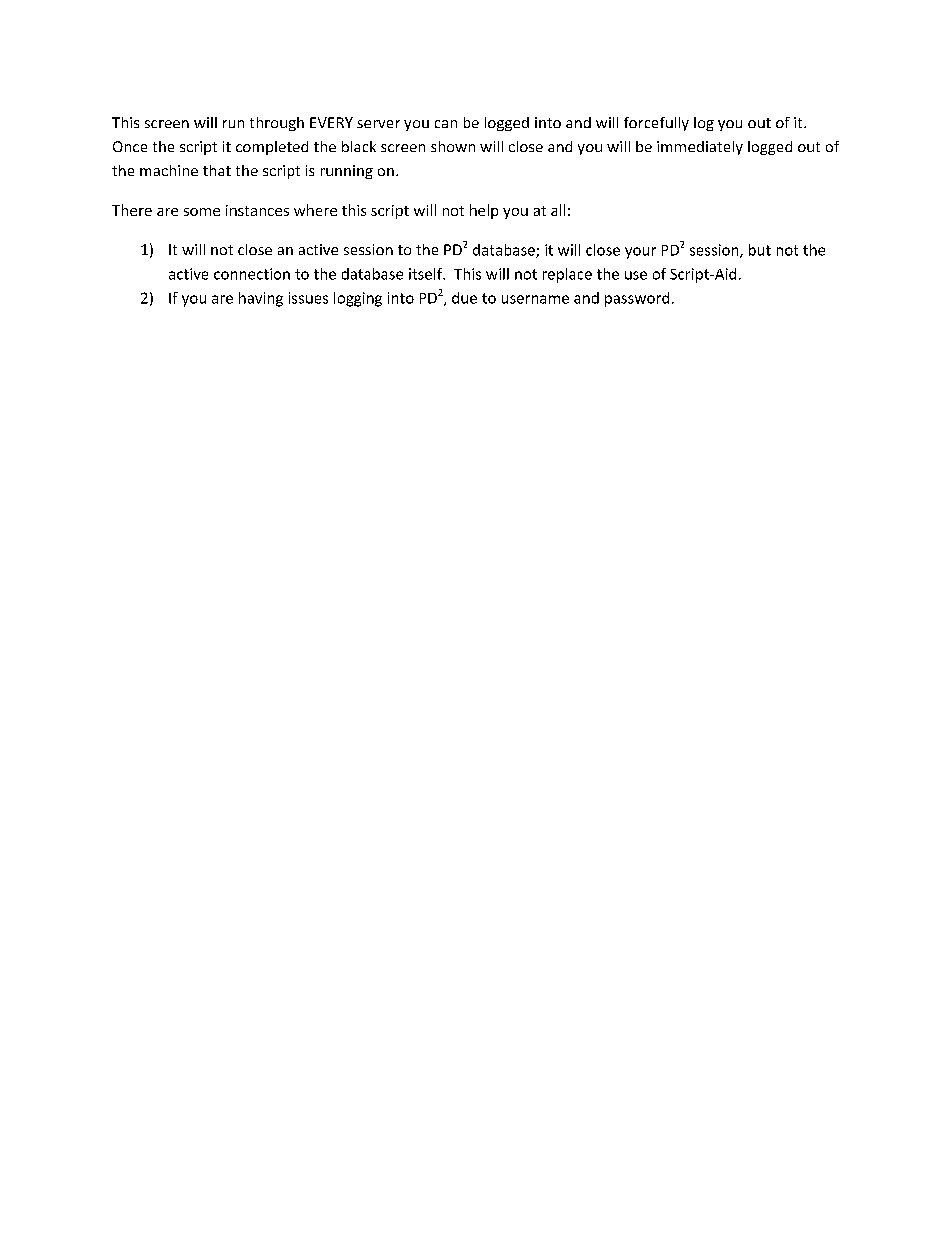  What do you see at coordinates (277, 124) in the screenshot?
I see `through` at bounding box center [277, 124].
